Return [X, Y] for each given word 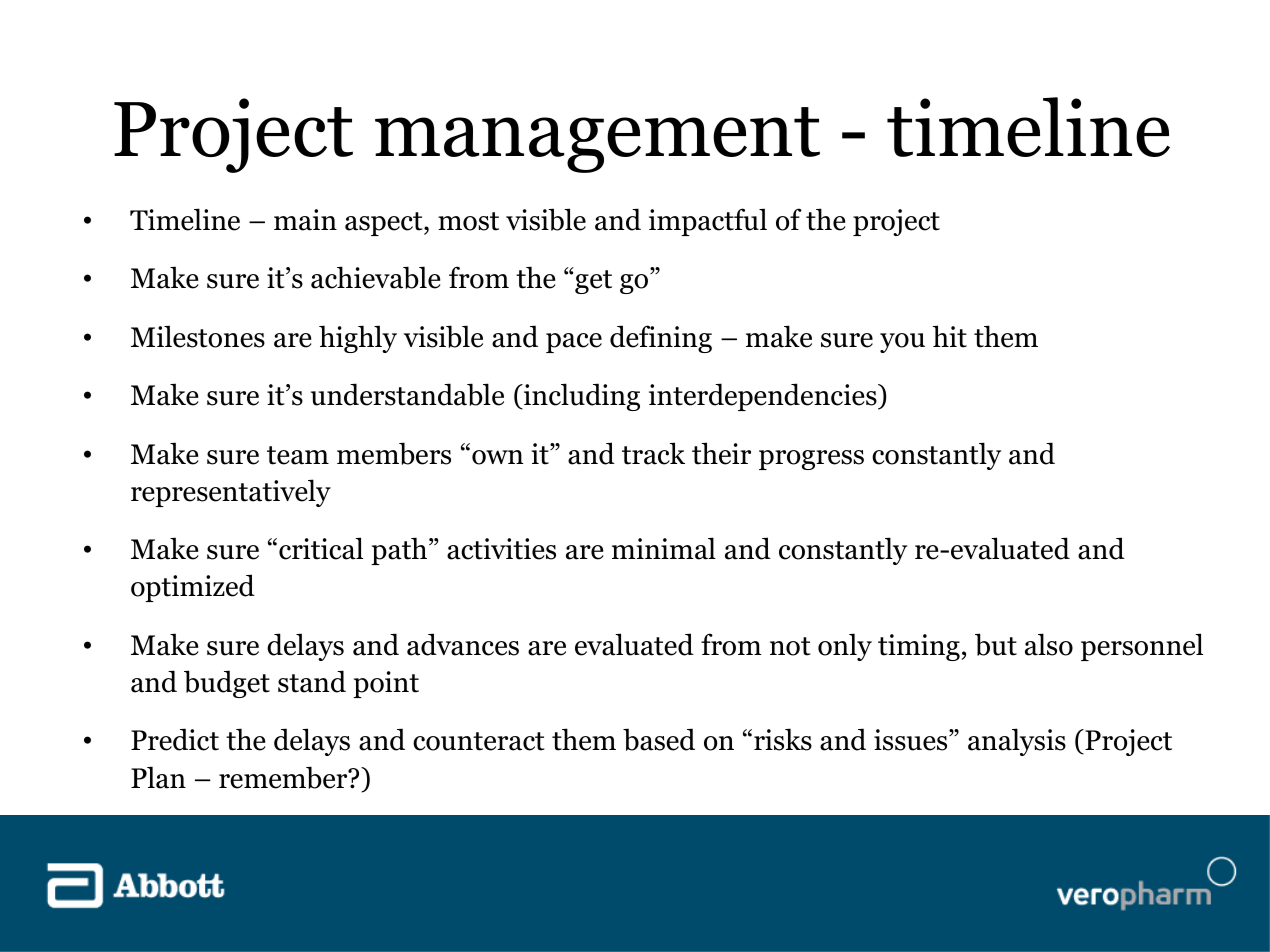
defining [661, 339]
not [790, 646]
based [659, 739]
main [305, 220]
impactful [708, 222]
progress [811, 460]
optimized [193, 588]
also [1049, 644]
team [298, 455]
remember [284, 777]
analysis [1017, 742]
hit [950, 336]
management [597, 140]
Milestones [198, 336]
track [653, 453]
